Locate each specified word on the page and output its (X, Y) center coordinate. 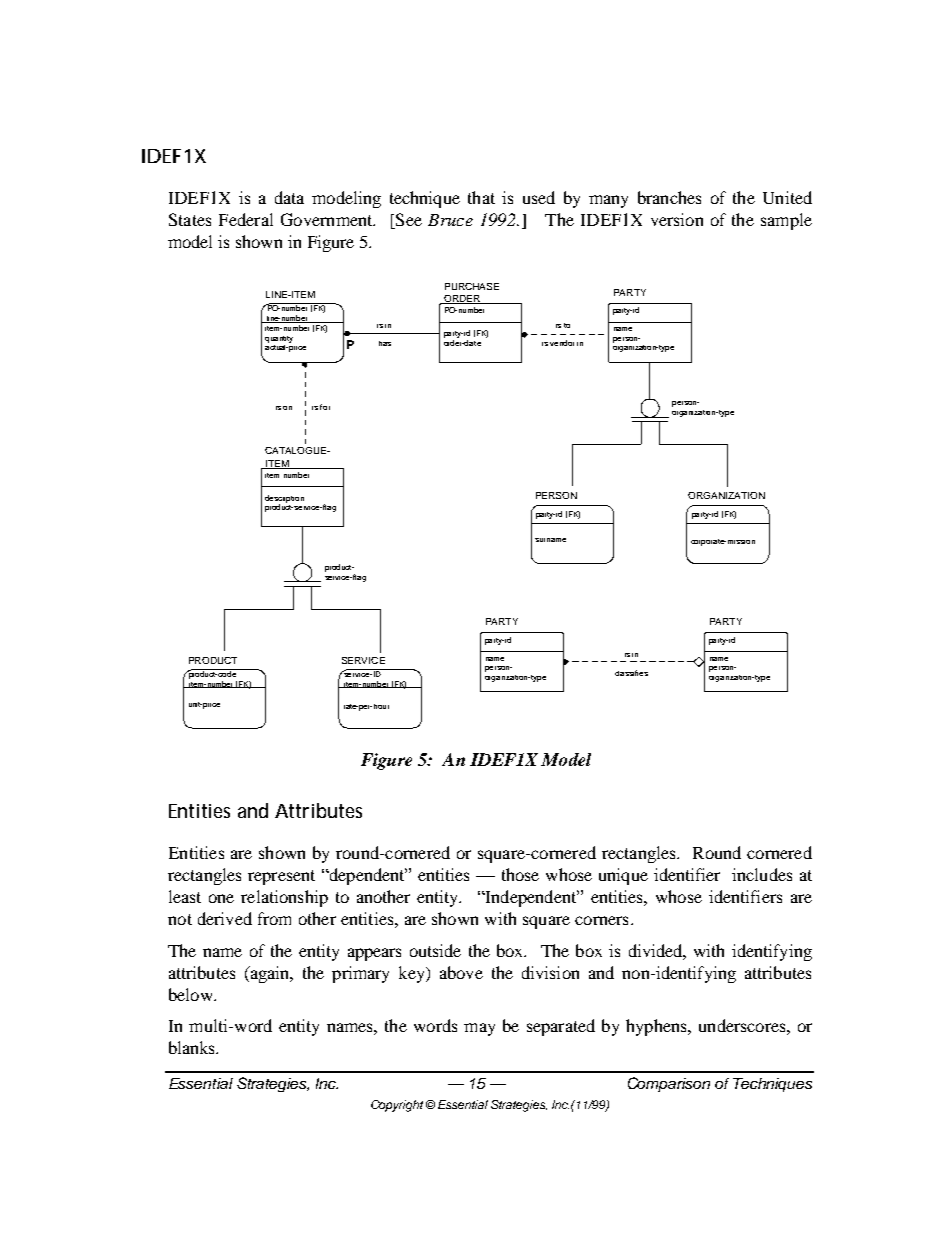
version (677, 219)
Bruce (450, 220)
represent (281, 877)
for (325, 407)
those (520, 874)
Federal (246, 219)
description (284, 500)
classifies (631, 673)
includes (762, 874)
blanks (193, 1047)
